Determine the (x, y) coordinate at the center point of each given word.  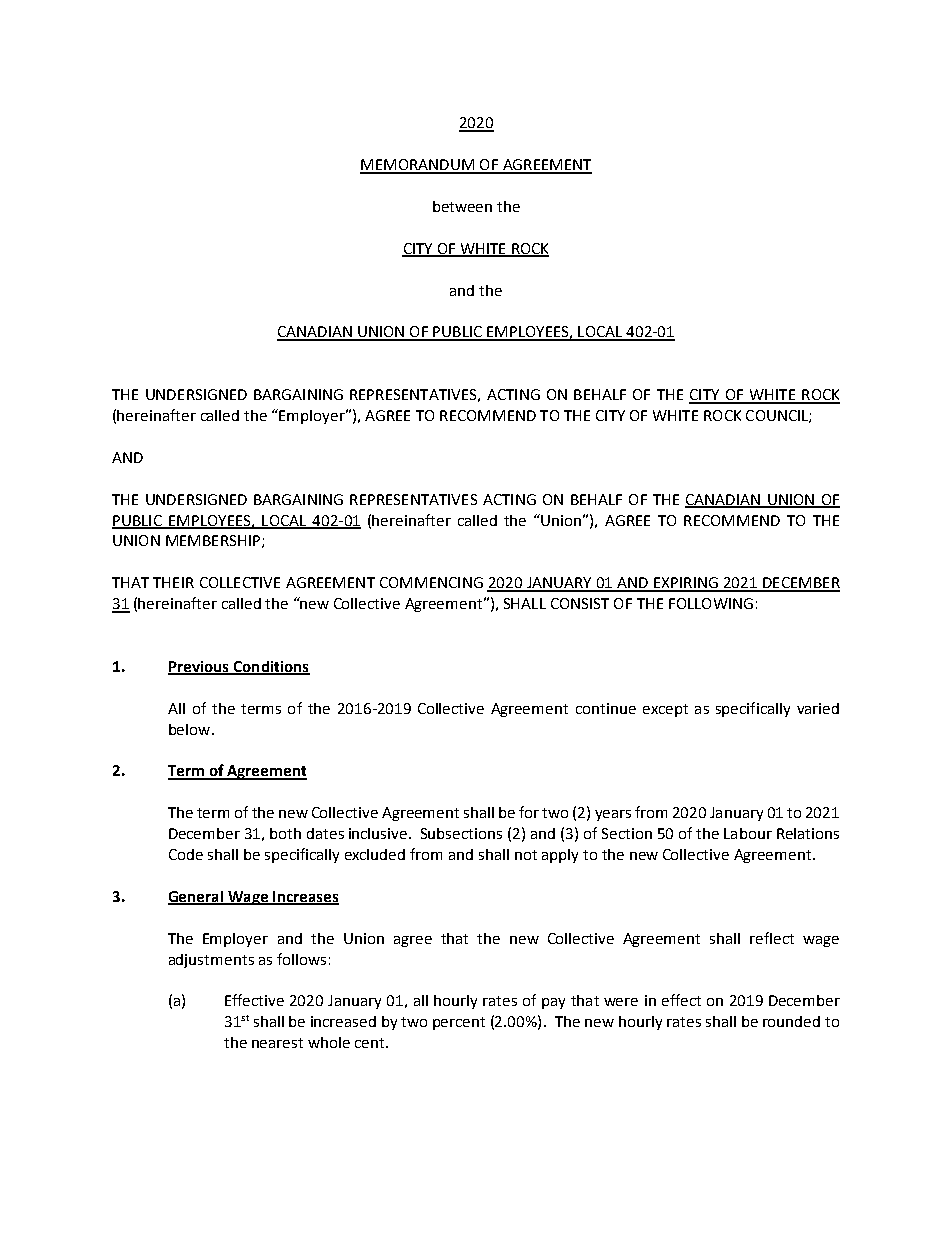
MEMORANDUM (418, 166)
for (529, 812)
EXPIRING (686, 584)
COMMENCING (431, 582)
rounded (791, 1021)
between (462, 206)
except (665, 710)
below (191, 729)
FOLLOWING (711, 603)
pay (553, 1003)
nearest (277, 1043)
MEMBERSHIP (213, 540)
